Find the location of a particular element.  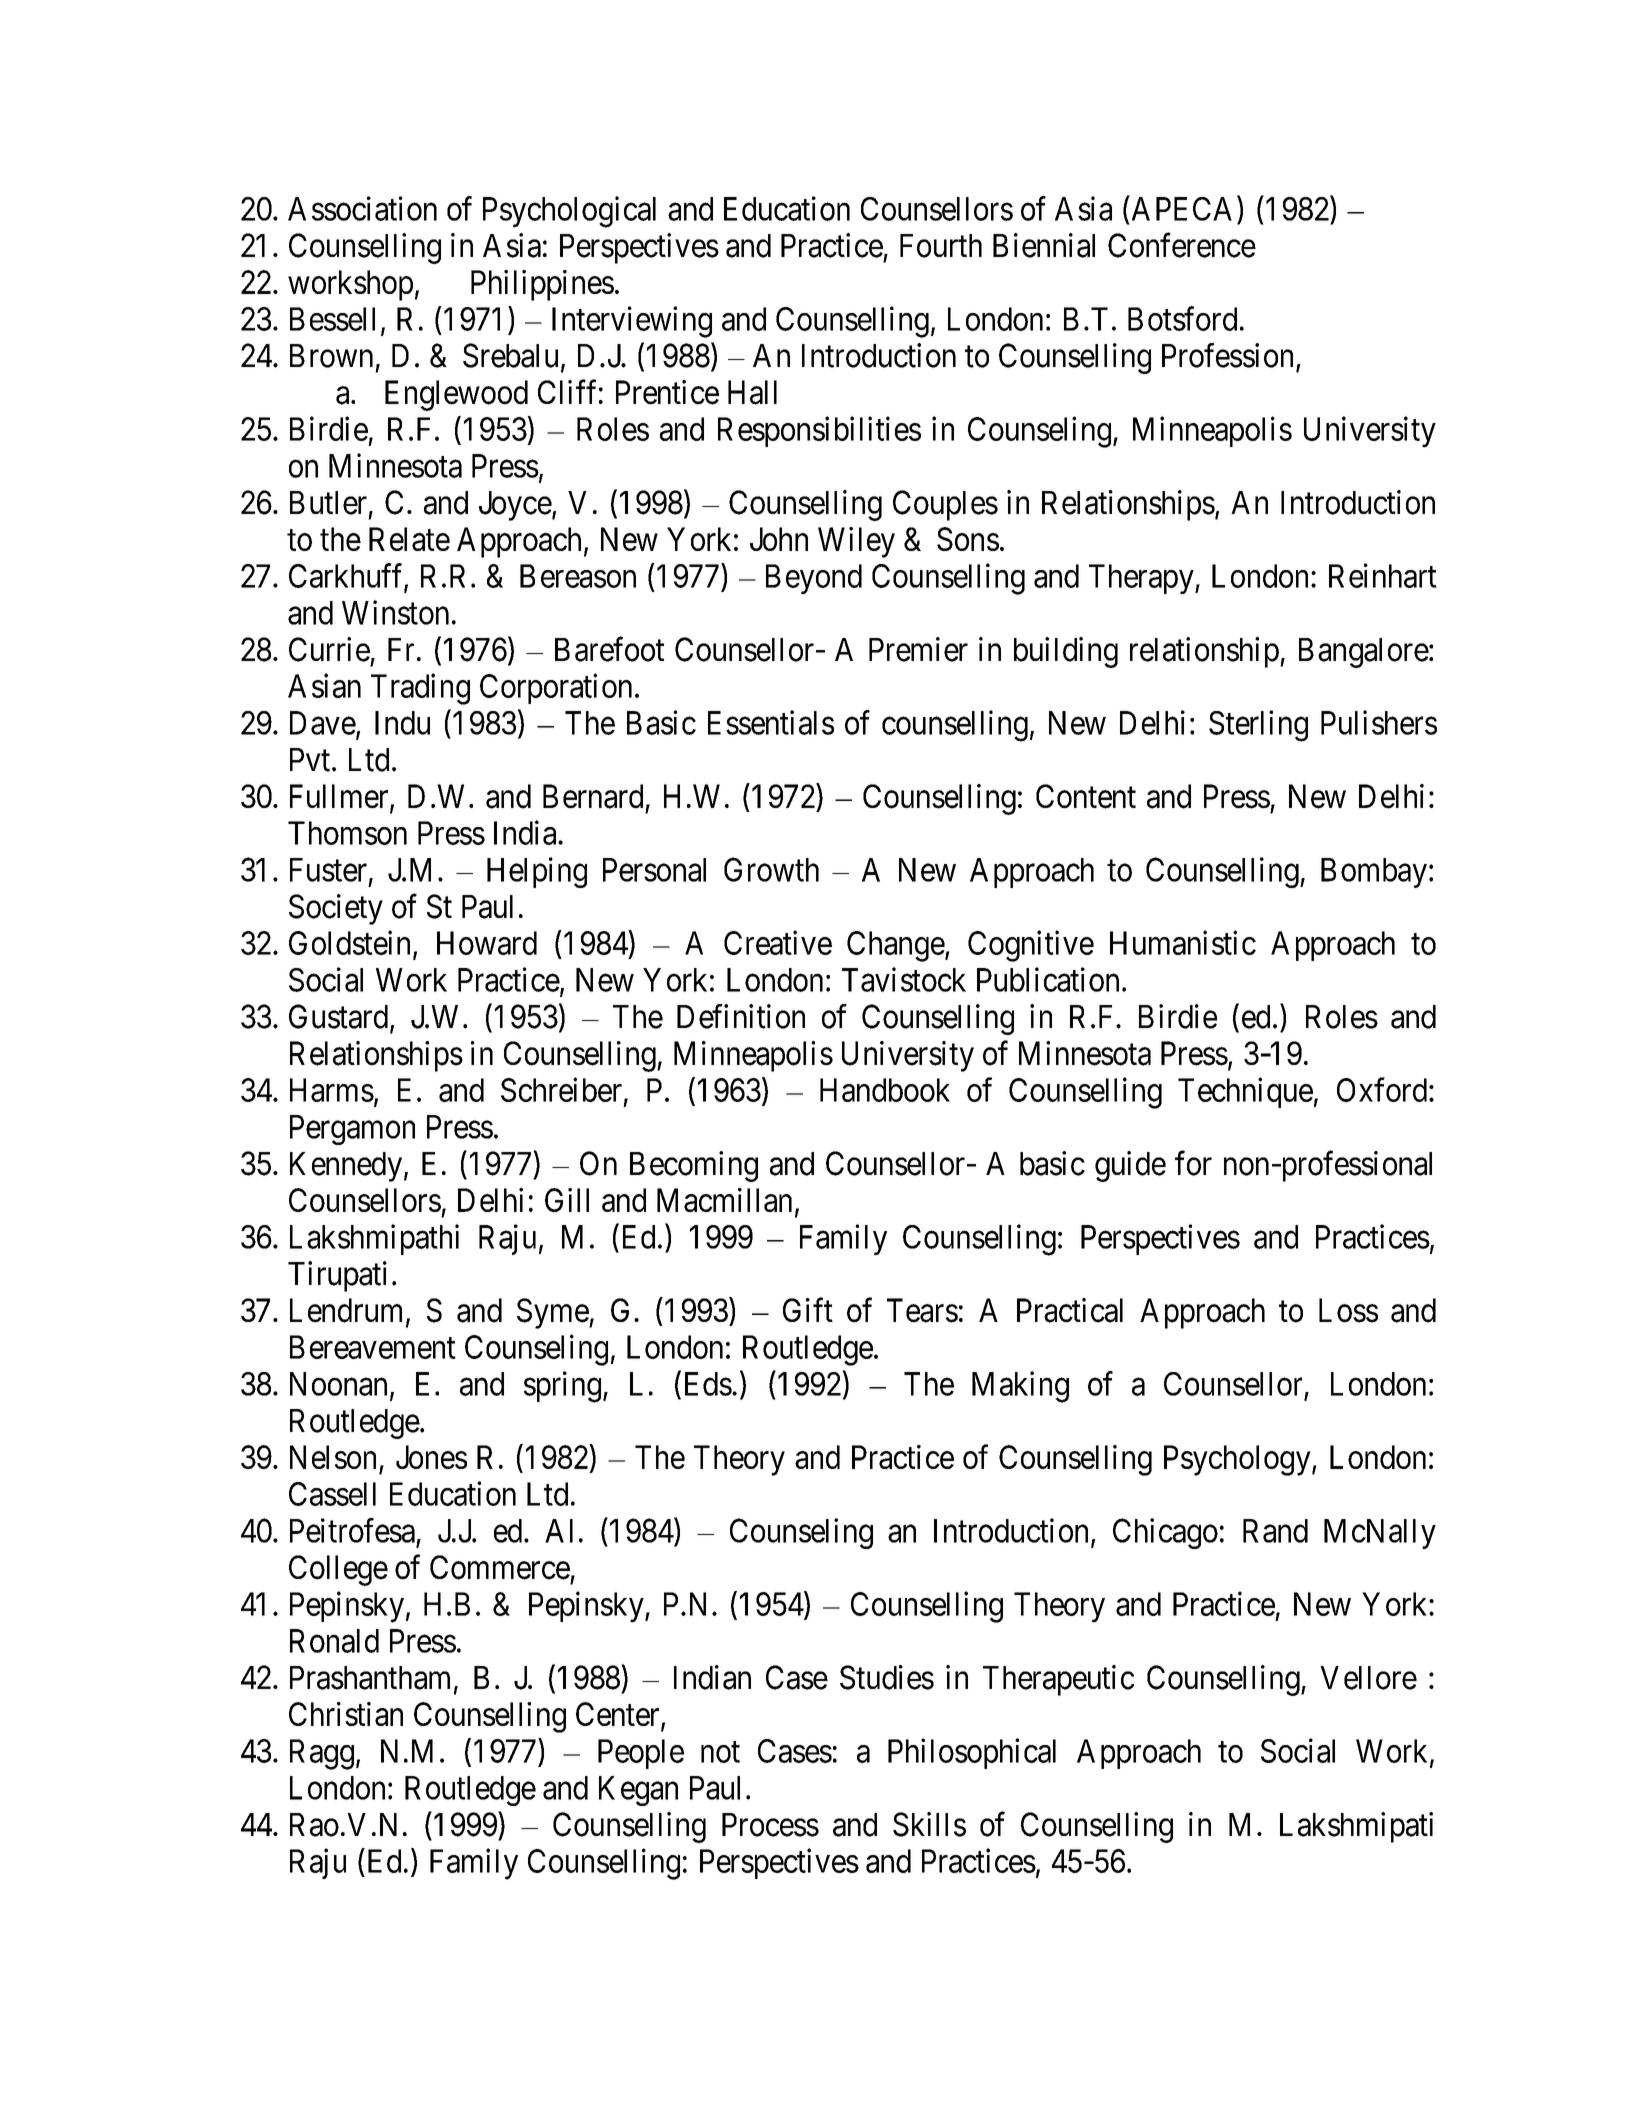

Fourth is located at coordinates (941, 246).
